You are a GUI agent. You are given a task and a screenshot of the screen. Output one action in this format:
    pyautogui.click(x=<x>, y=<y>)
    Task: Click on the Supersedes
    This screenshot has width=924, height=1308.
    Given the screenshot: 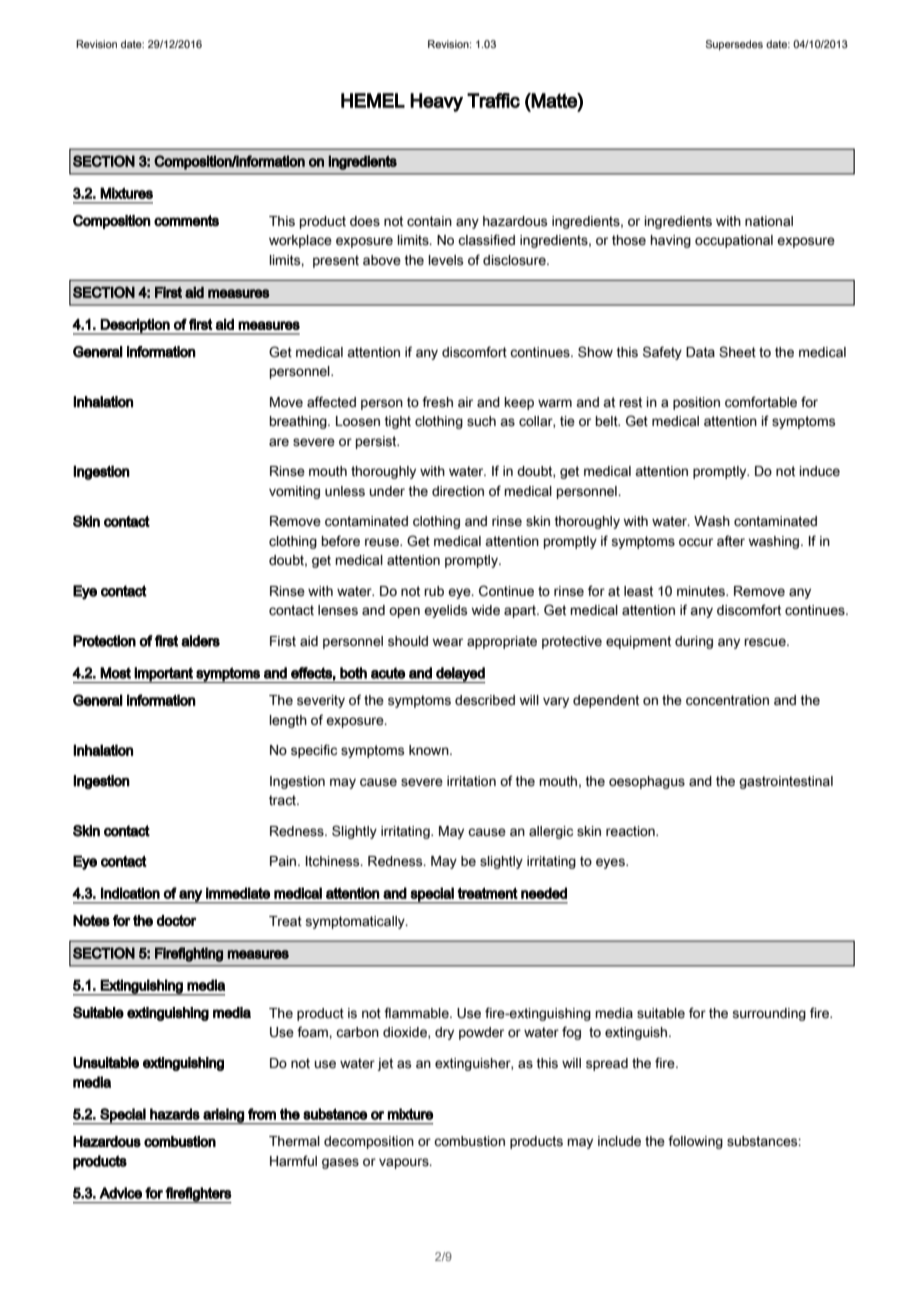 What is the action you would take?
    pyautogui.click(x=734, y=45)
